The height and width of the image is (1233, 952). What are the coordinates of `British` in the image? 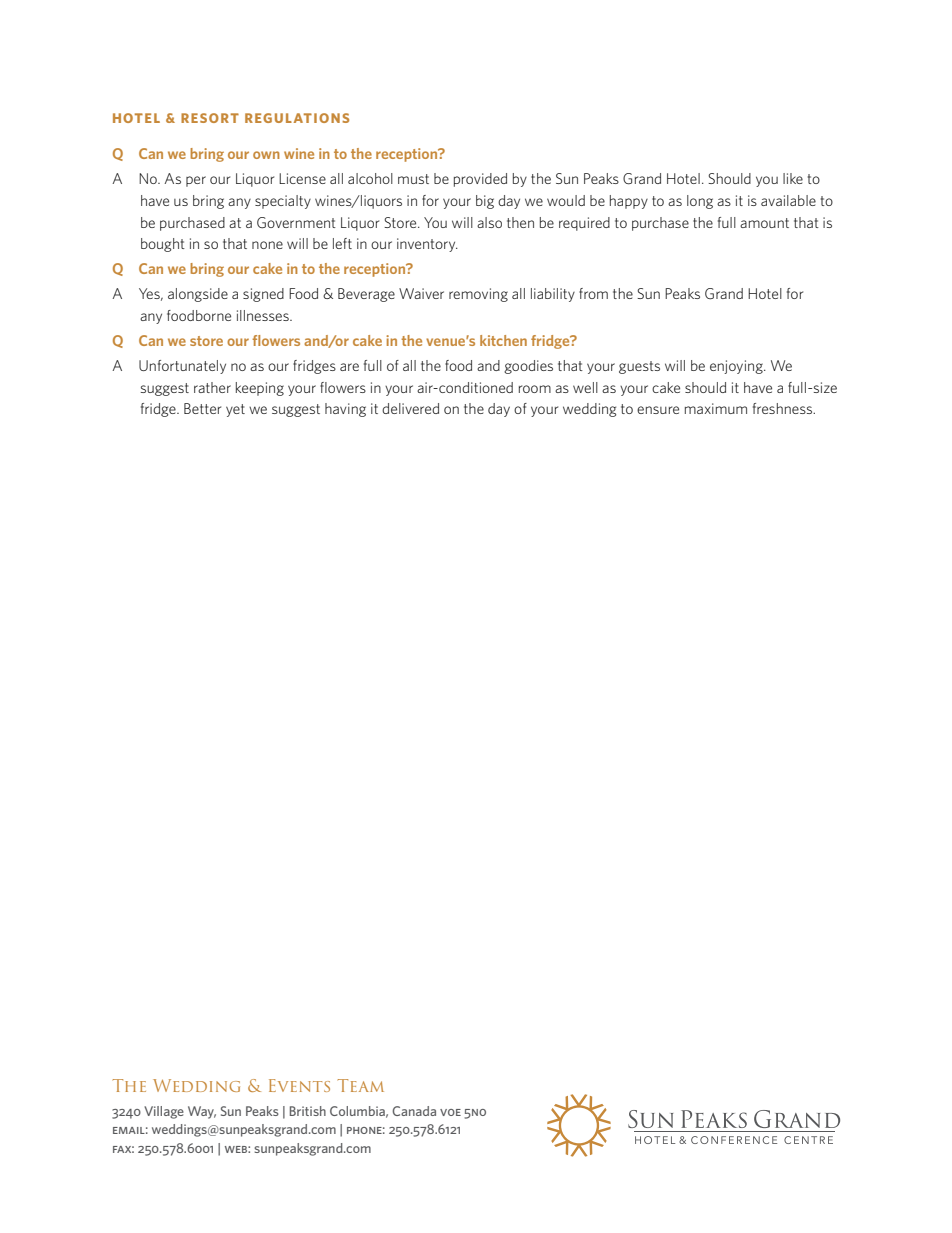 It's located at (308, 1111).
